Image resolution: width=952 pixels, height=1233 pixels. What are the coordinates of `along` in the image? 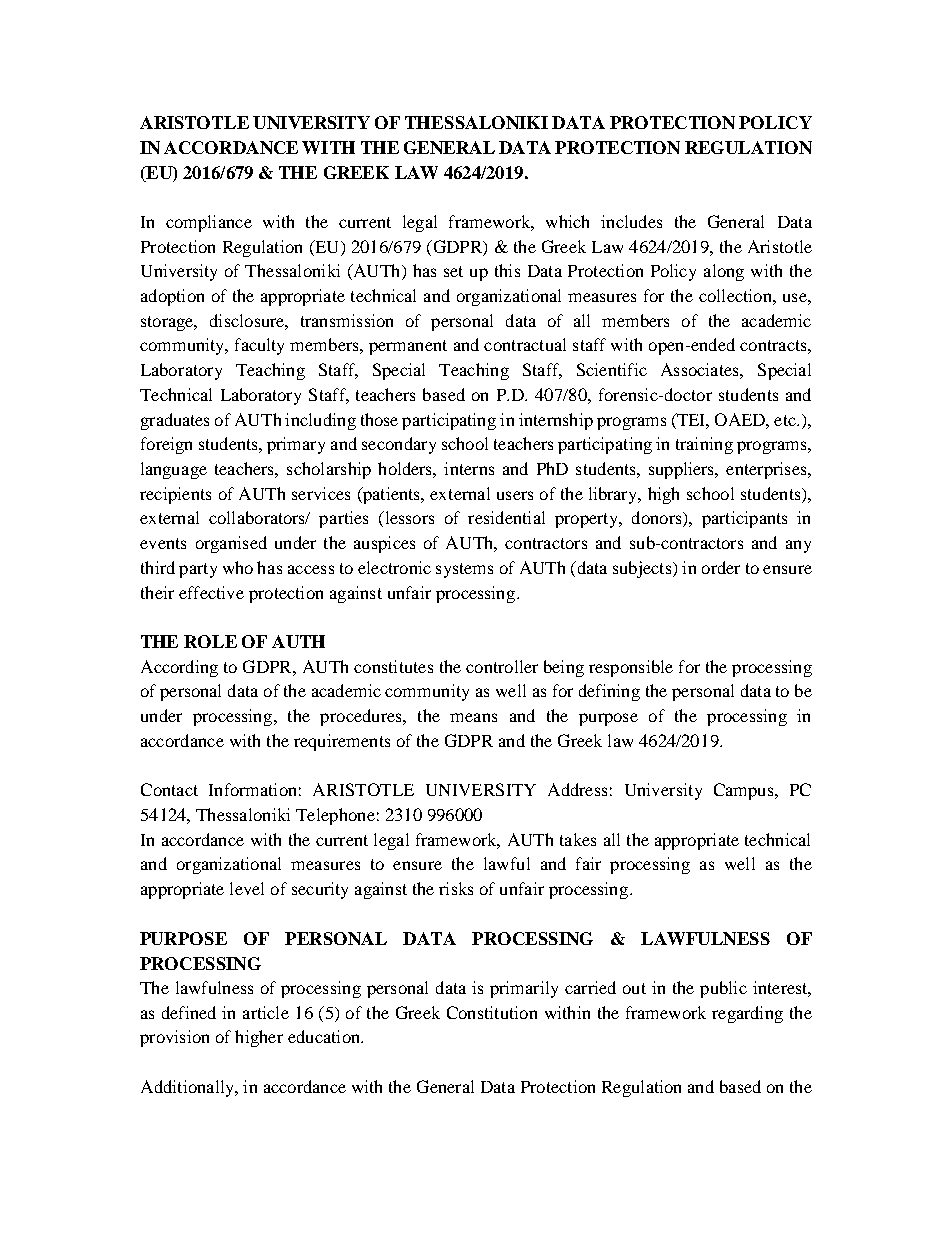 It's located at (724, 272).
